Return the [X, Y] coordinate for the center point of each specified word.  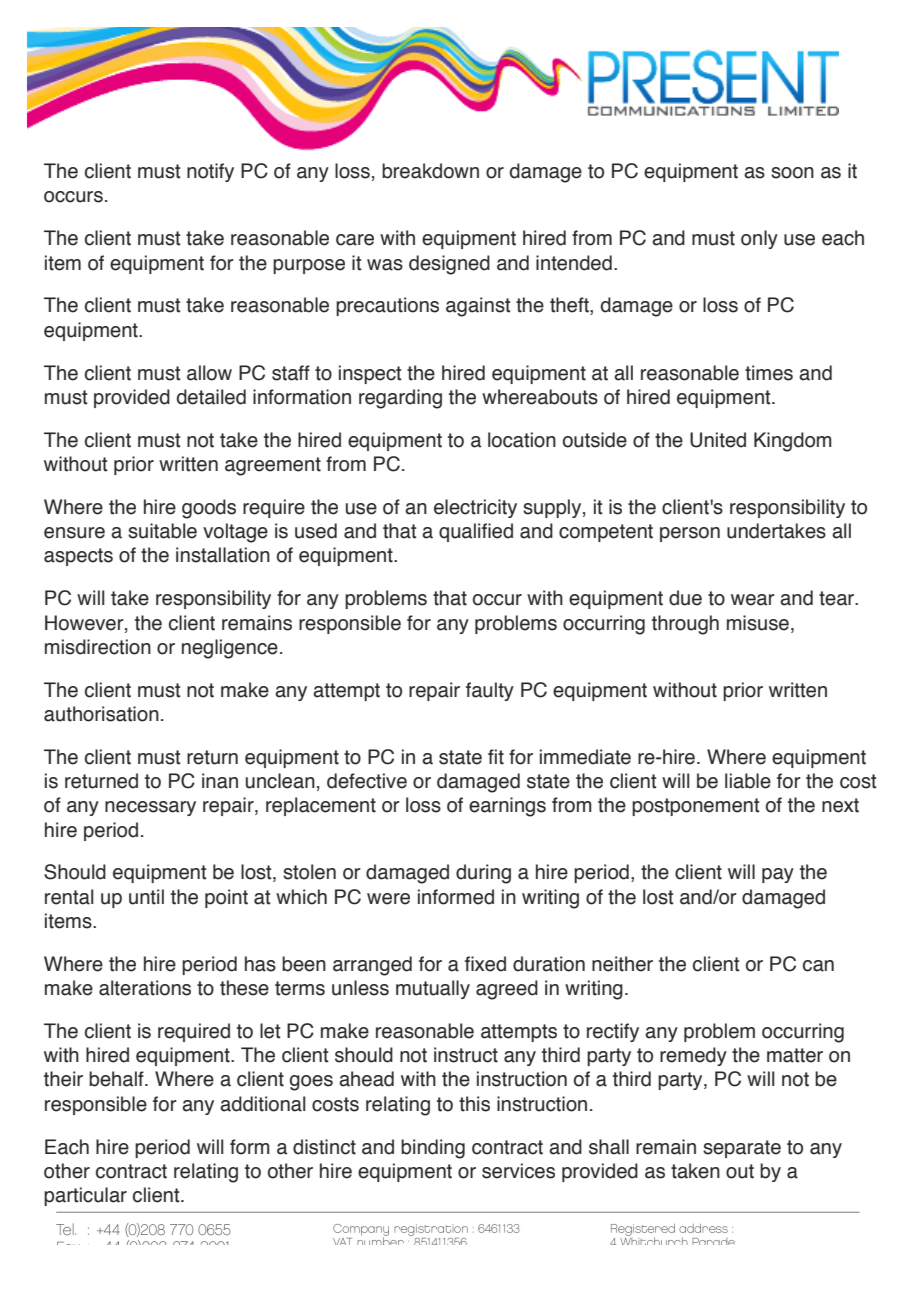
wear [753, 600]
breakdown [430, 171]
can [818, 966]
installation [223, 555]
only [759, 239]
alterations [145, 988]
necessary [150, 808]
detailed [211, 397]
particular [85, 1196]
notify [210, 172]
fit [496, 757]
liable [748, 781]
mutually [433, 989]
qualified [476, 532]
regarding [400, 399]
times [769, 373]
